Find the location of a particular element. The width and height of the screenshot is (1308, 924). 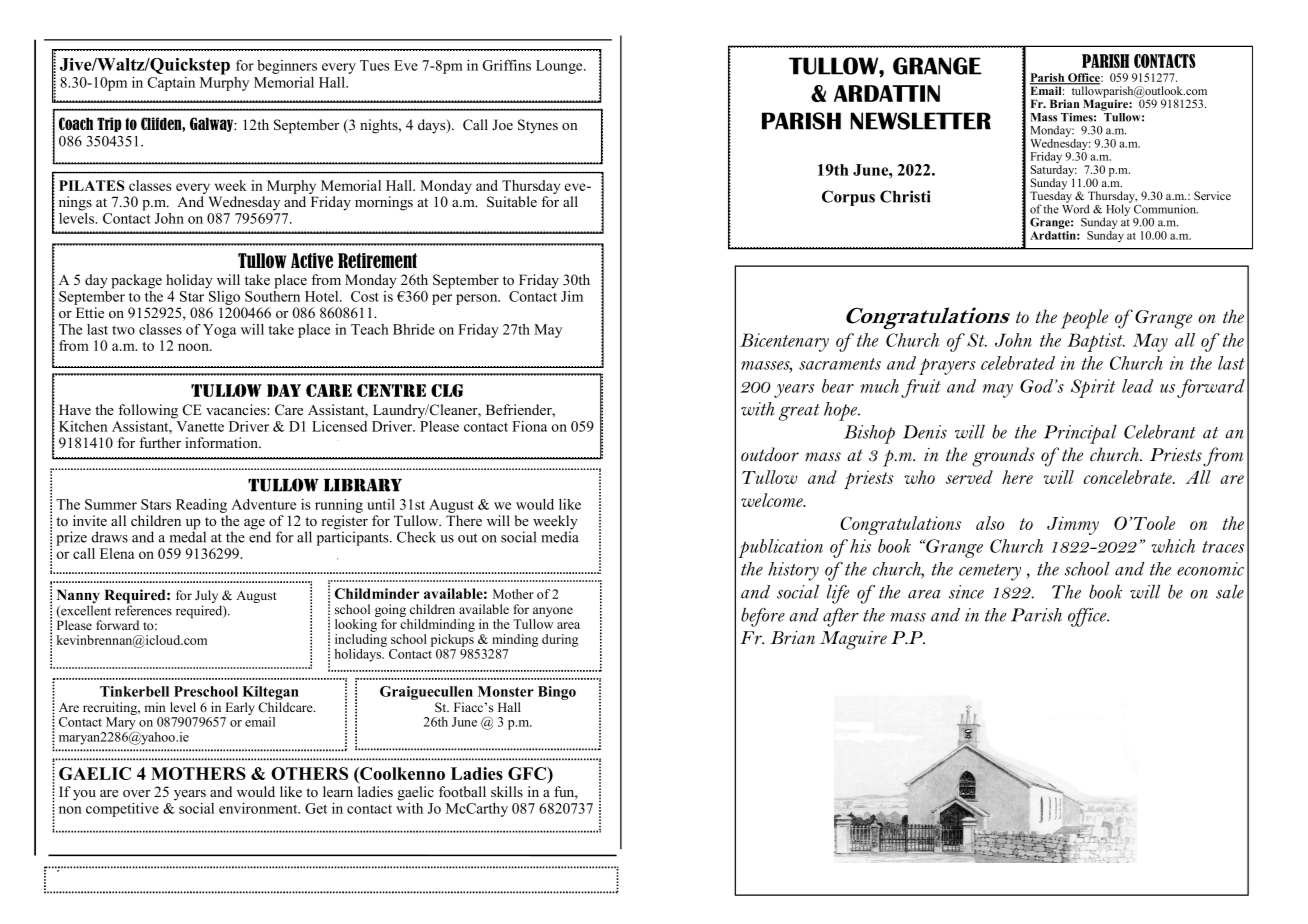

over is located at coordinates (136, 794).
